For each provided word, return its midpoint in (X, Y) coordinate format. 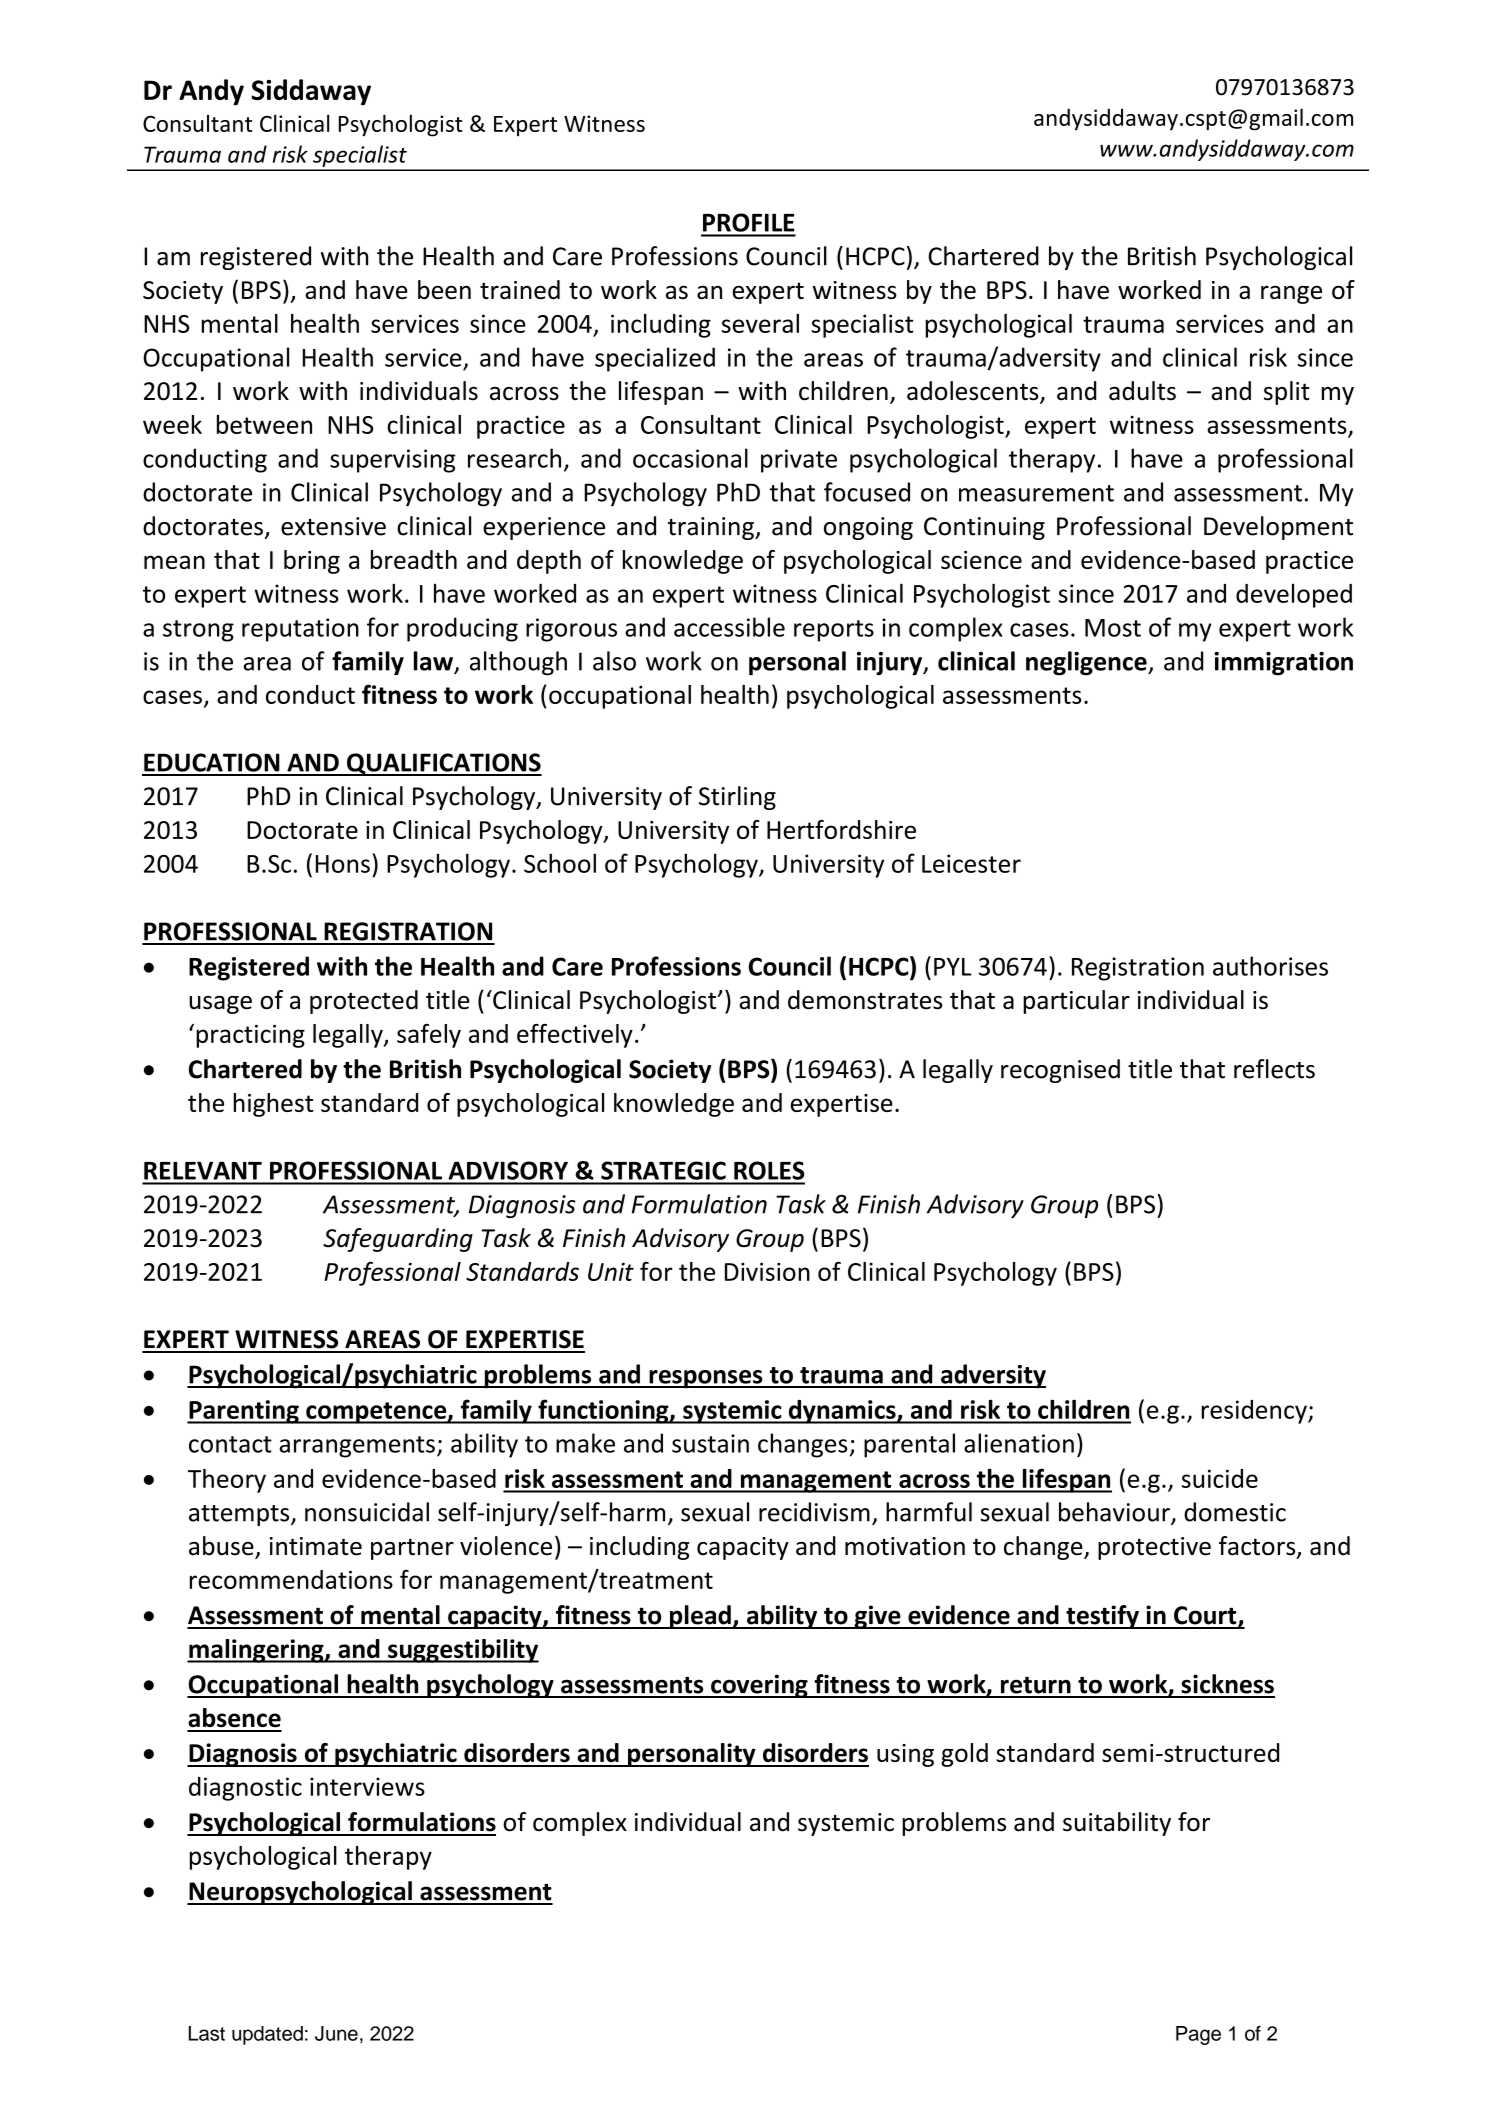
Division (767, 1271)
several (760, 323)
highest (273, 1105)
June (336, 2033)
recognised (1060, 1071)
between (264, 424)
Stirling (737, 798)
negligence (1087, 663)
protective (1154, 1548)
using (905, 1755)
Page (1198, 2035)
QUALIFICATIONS (443, 764)
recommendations (291, 1579)
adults (1142, 391)
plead (700, 1617)
